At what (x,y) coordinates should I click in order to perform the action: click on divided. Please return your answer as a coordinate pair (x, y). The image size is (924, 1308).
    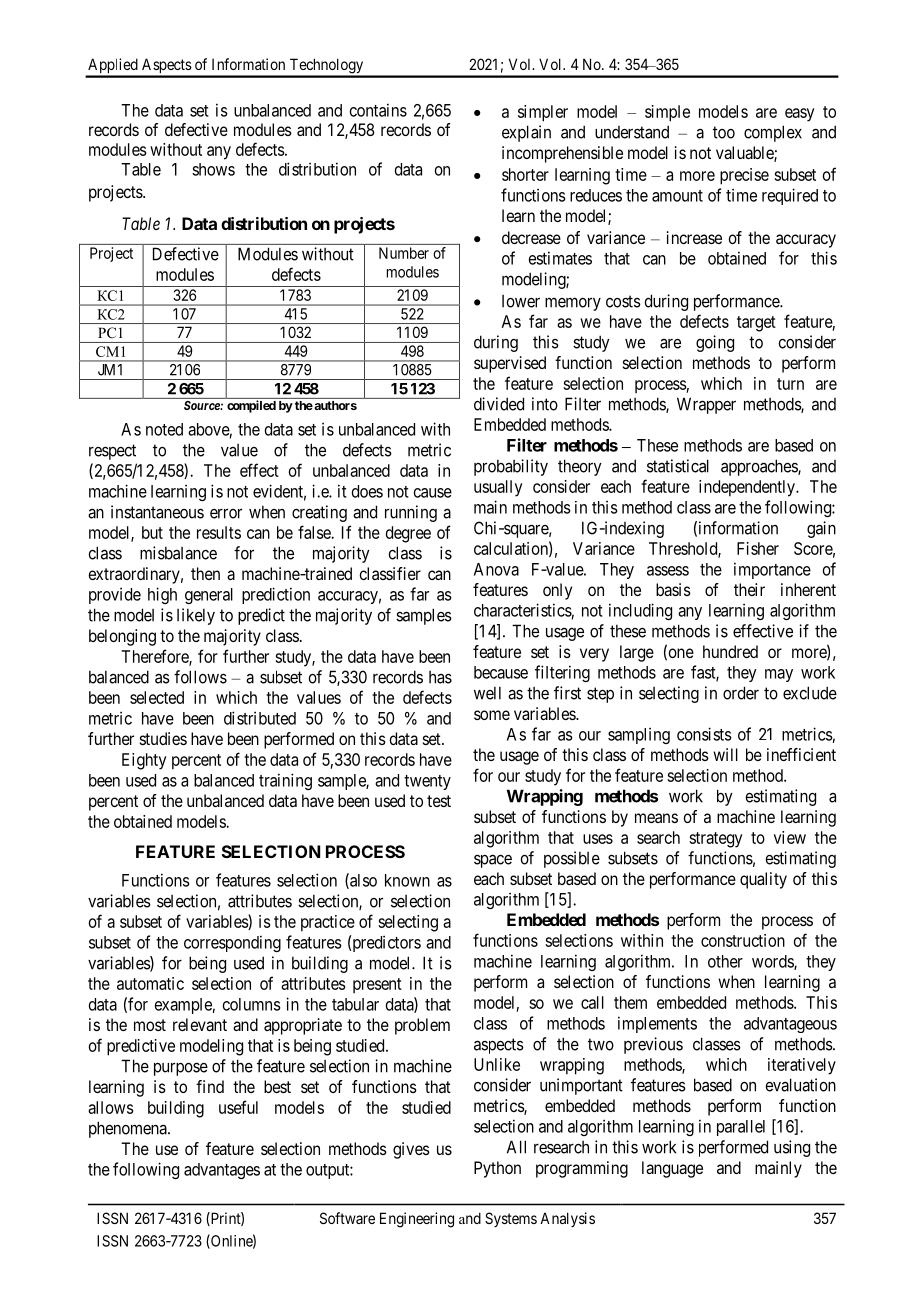
    Looking at the image, I should click on (499, 404).
